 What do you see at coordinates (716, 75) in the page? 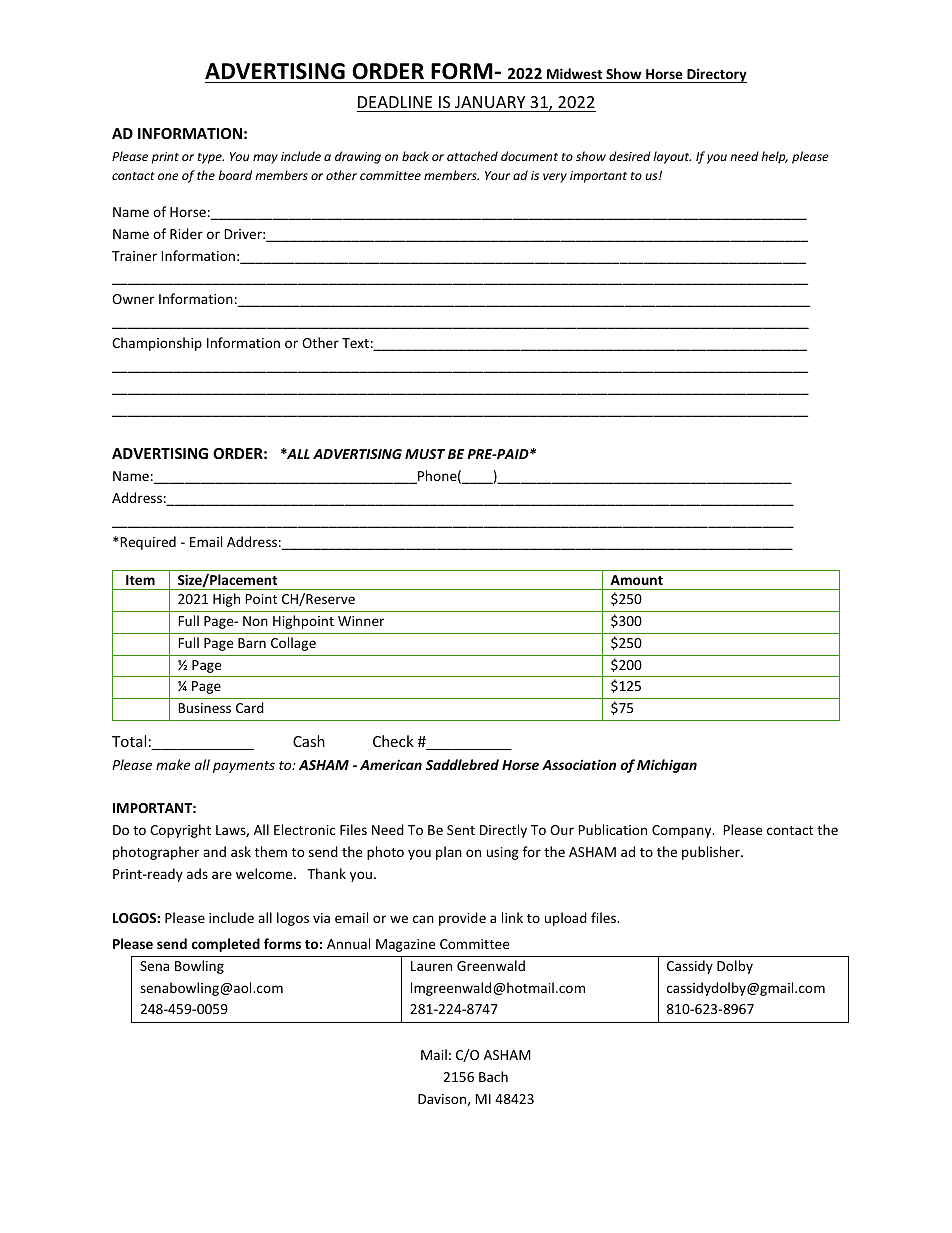
I see `Directory` at bounding box center [716, 75].
